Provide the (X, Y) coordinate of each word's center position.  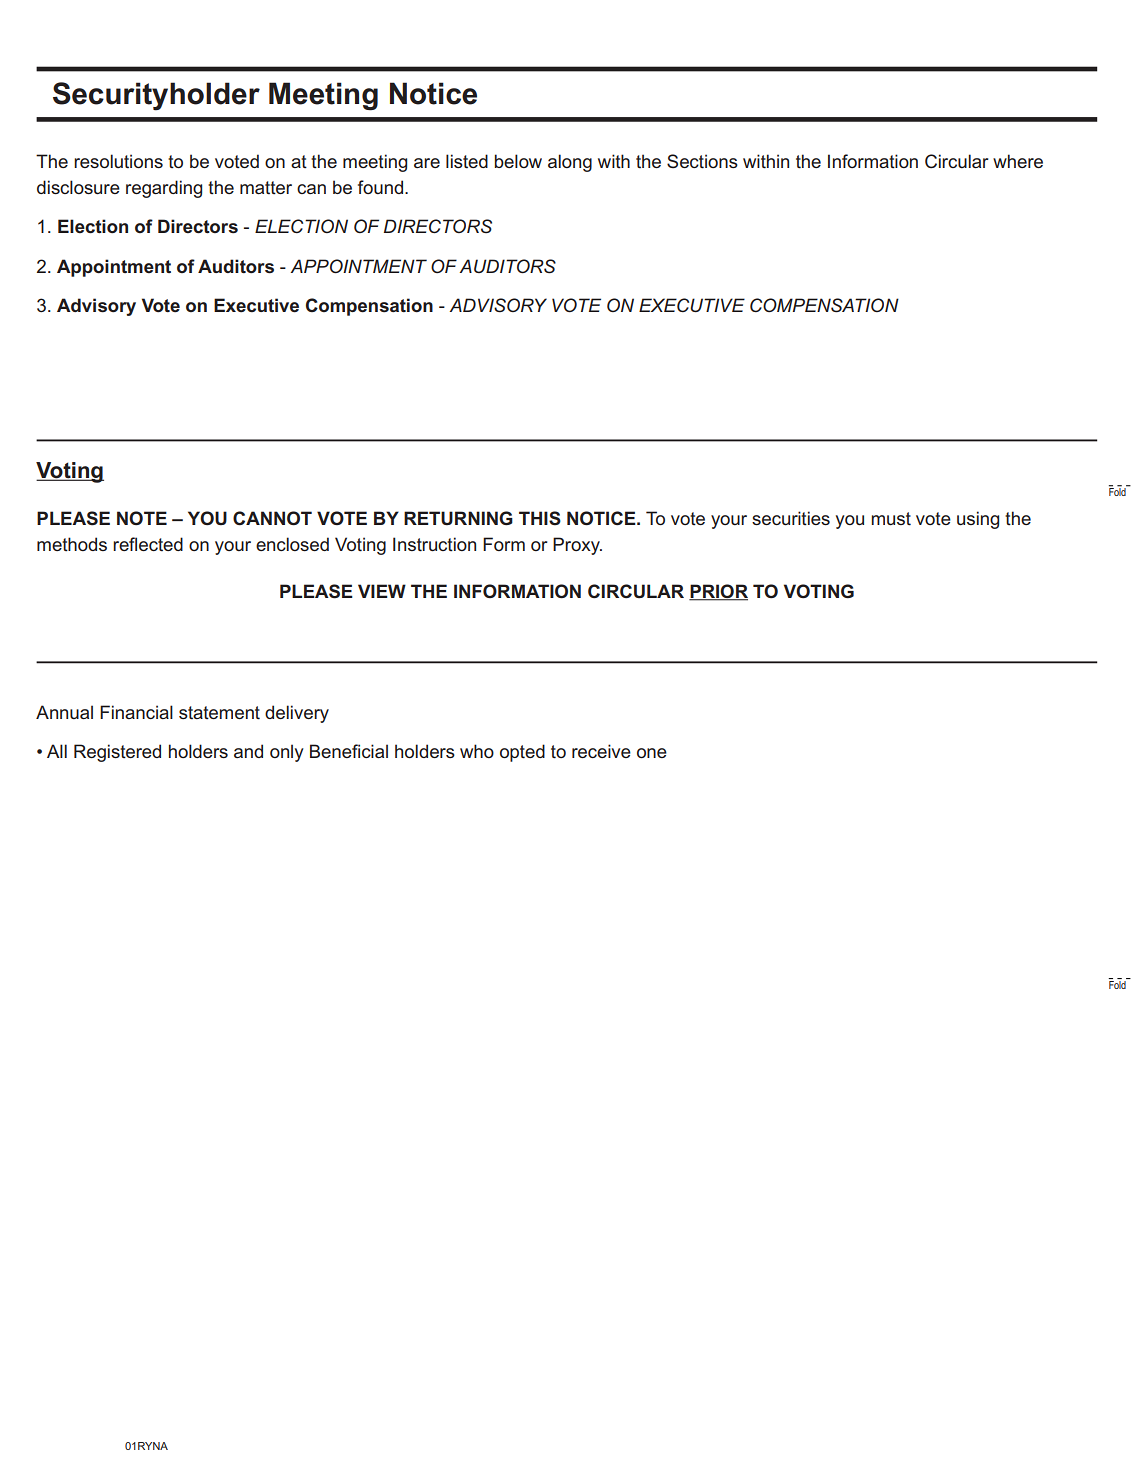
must (891, 519)
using (978, 520)
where (1018, 161)
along (570, 163)
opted (522, 753)
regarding (164, 189)
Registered (117, 753)
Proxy (577, 546)
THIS (540, 518)
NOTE (142, 518)
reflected (148, 544)
